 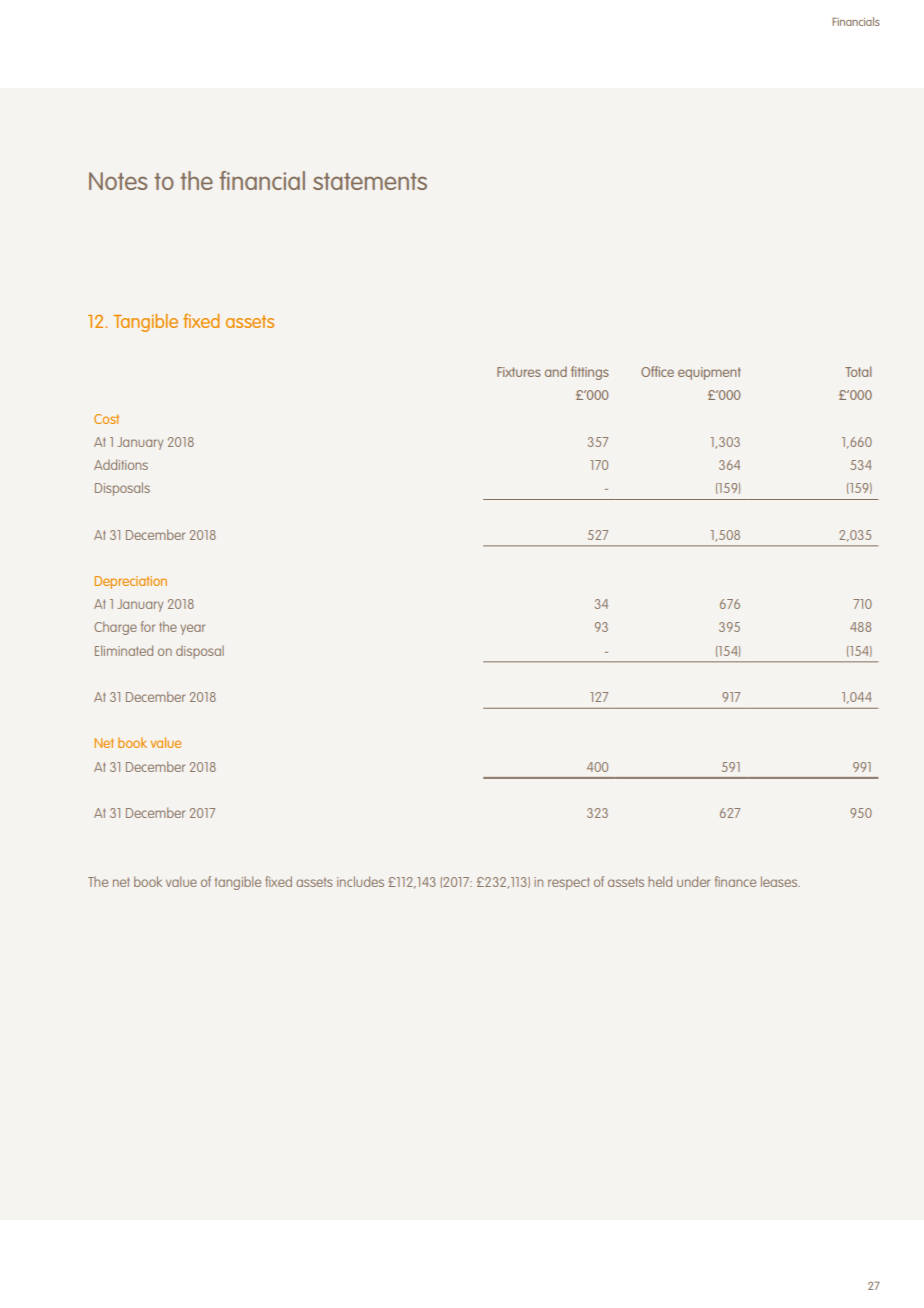 I want to click on year, so click(x=192, y=629).
